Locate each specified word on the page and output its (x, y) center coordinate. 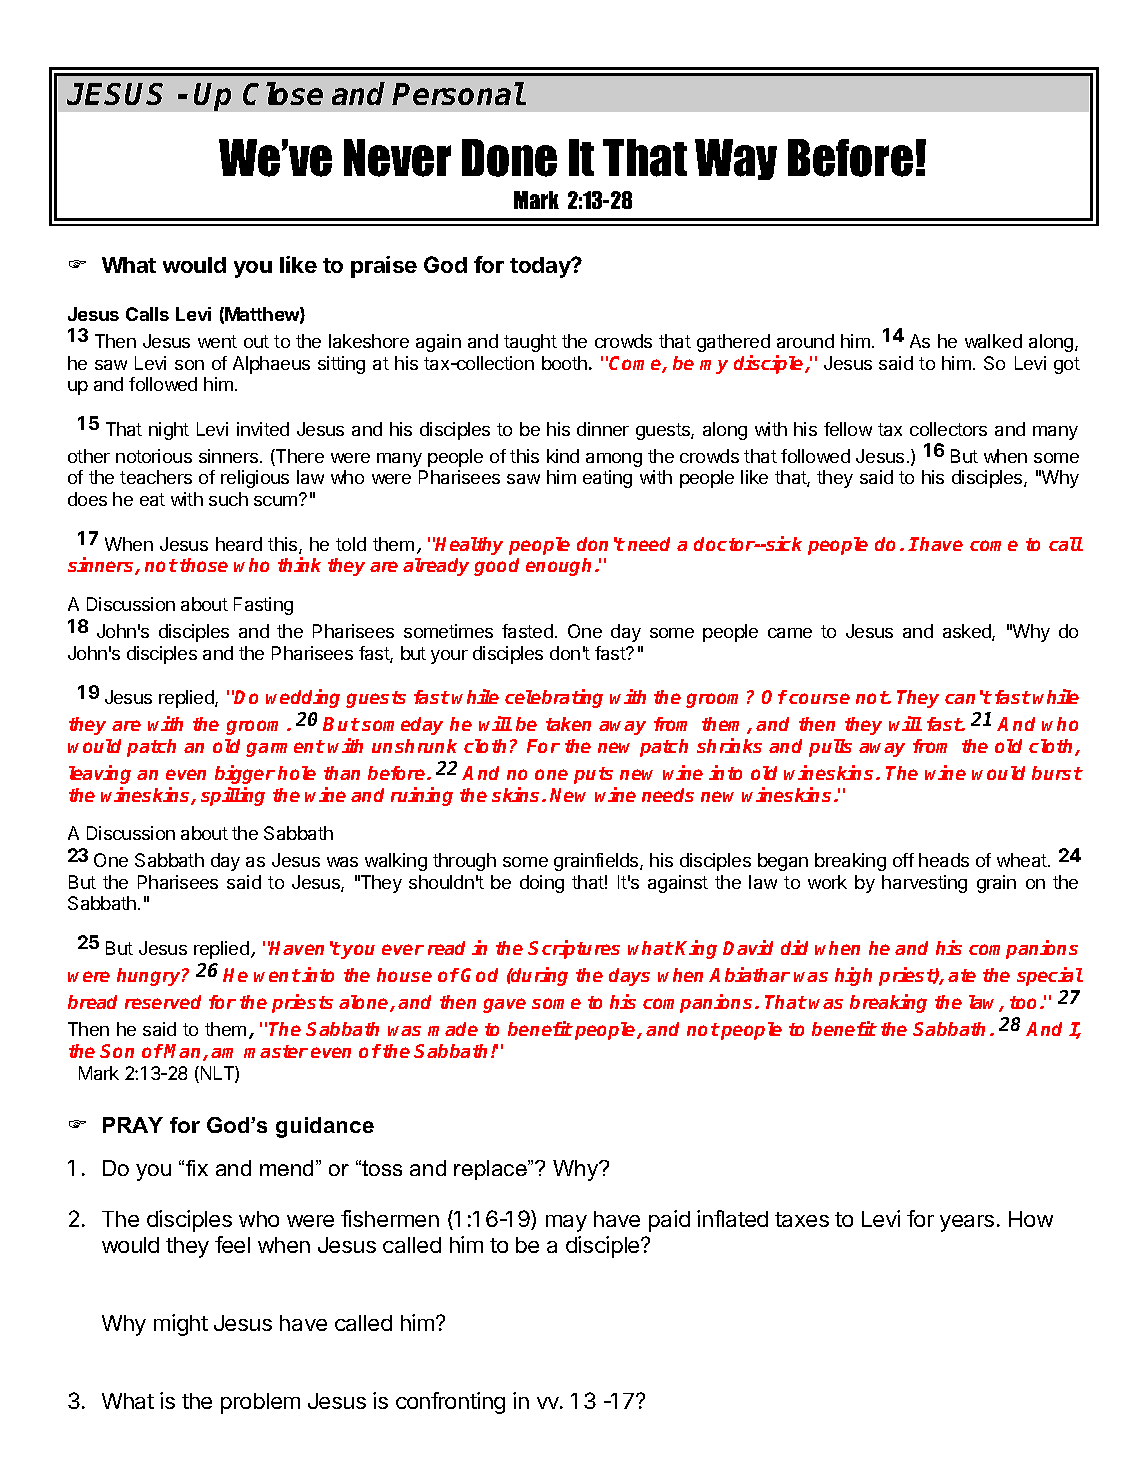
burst (1057, 773)
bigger (245, 774)
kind (563, 456)
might (181, 1325)
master (276, 1051)
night (169, 431)
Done (509, 158)
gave (504, 1005)
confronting (450, 1403)
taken (568, 724)
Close (283, 93)
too (1025, 1002)
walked (993, 341)
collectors (948, 429)
